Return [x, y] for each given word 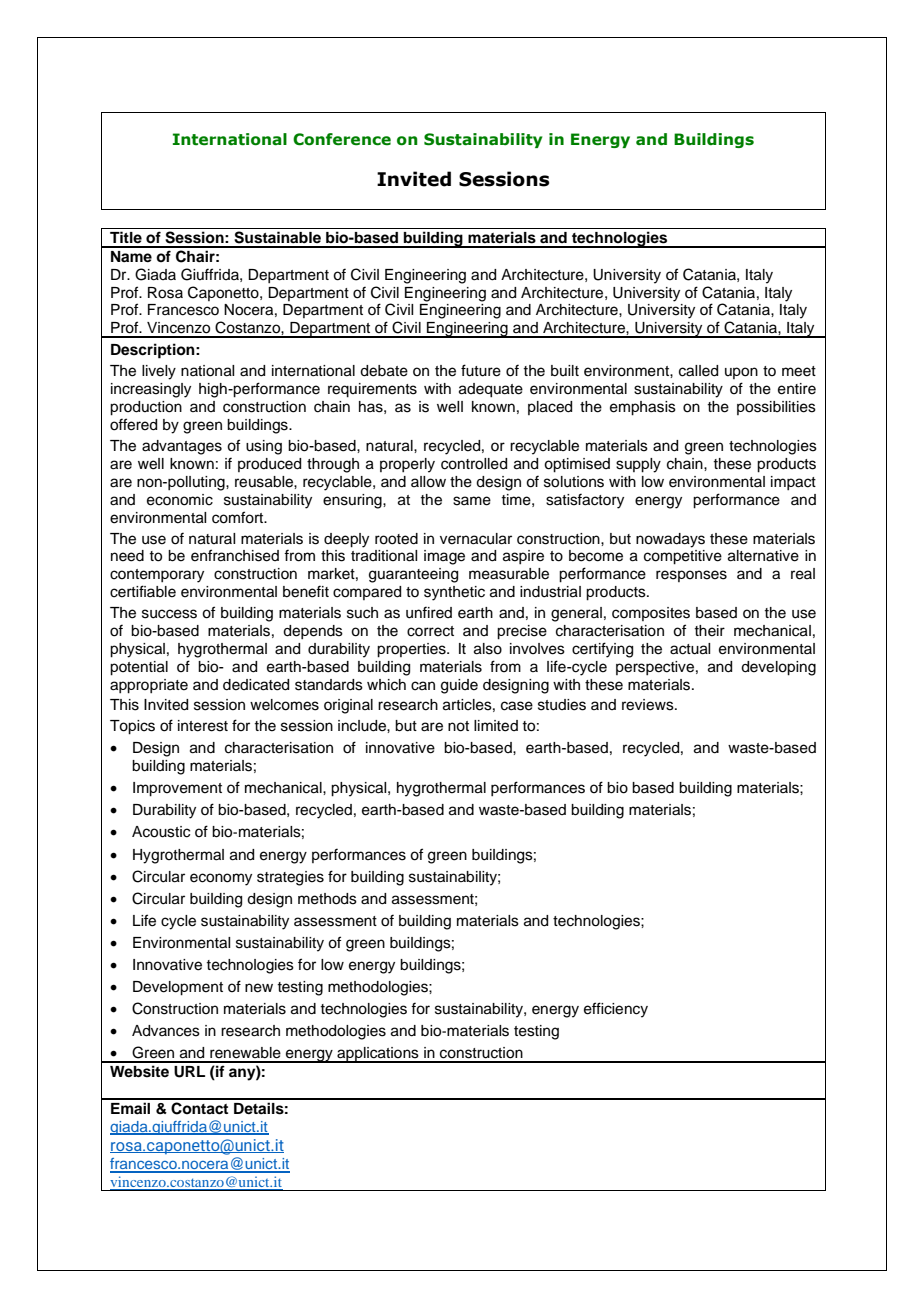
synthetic [454, 593]
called [698, 371]
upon [741, 373]
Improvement [177, 789]
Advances [166, 1031]
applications [378, 1055]
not [458, 726]
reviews [649, 705]
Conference [342, 139]
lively [159, 372]
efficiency [616, 1010]
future [481, 370]
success [169, 614]
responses [691, 576]
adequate [491, 390]
